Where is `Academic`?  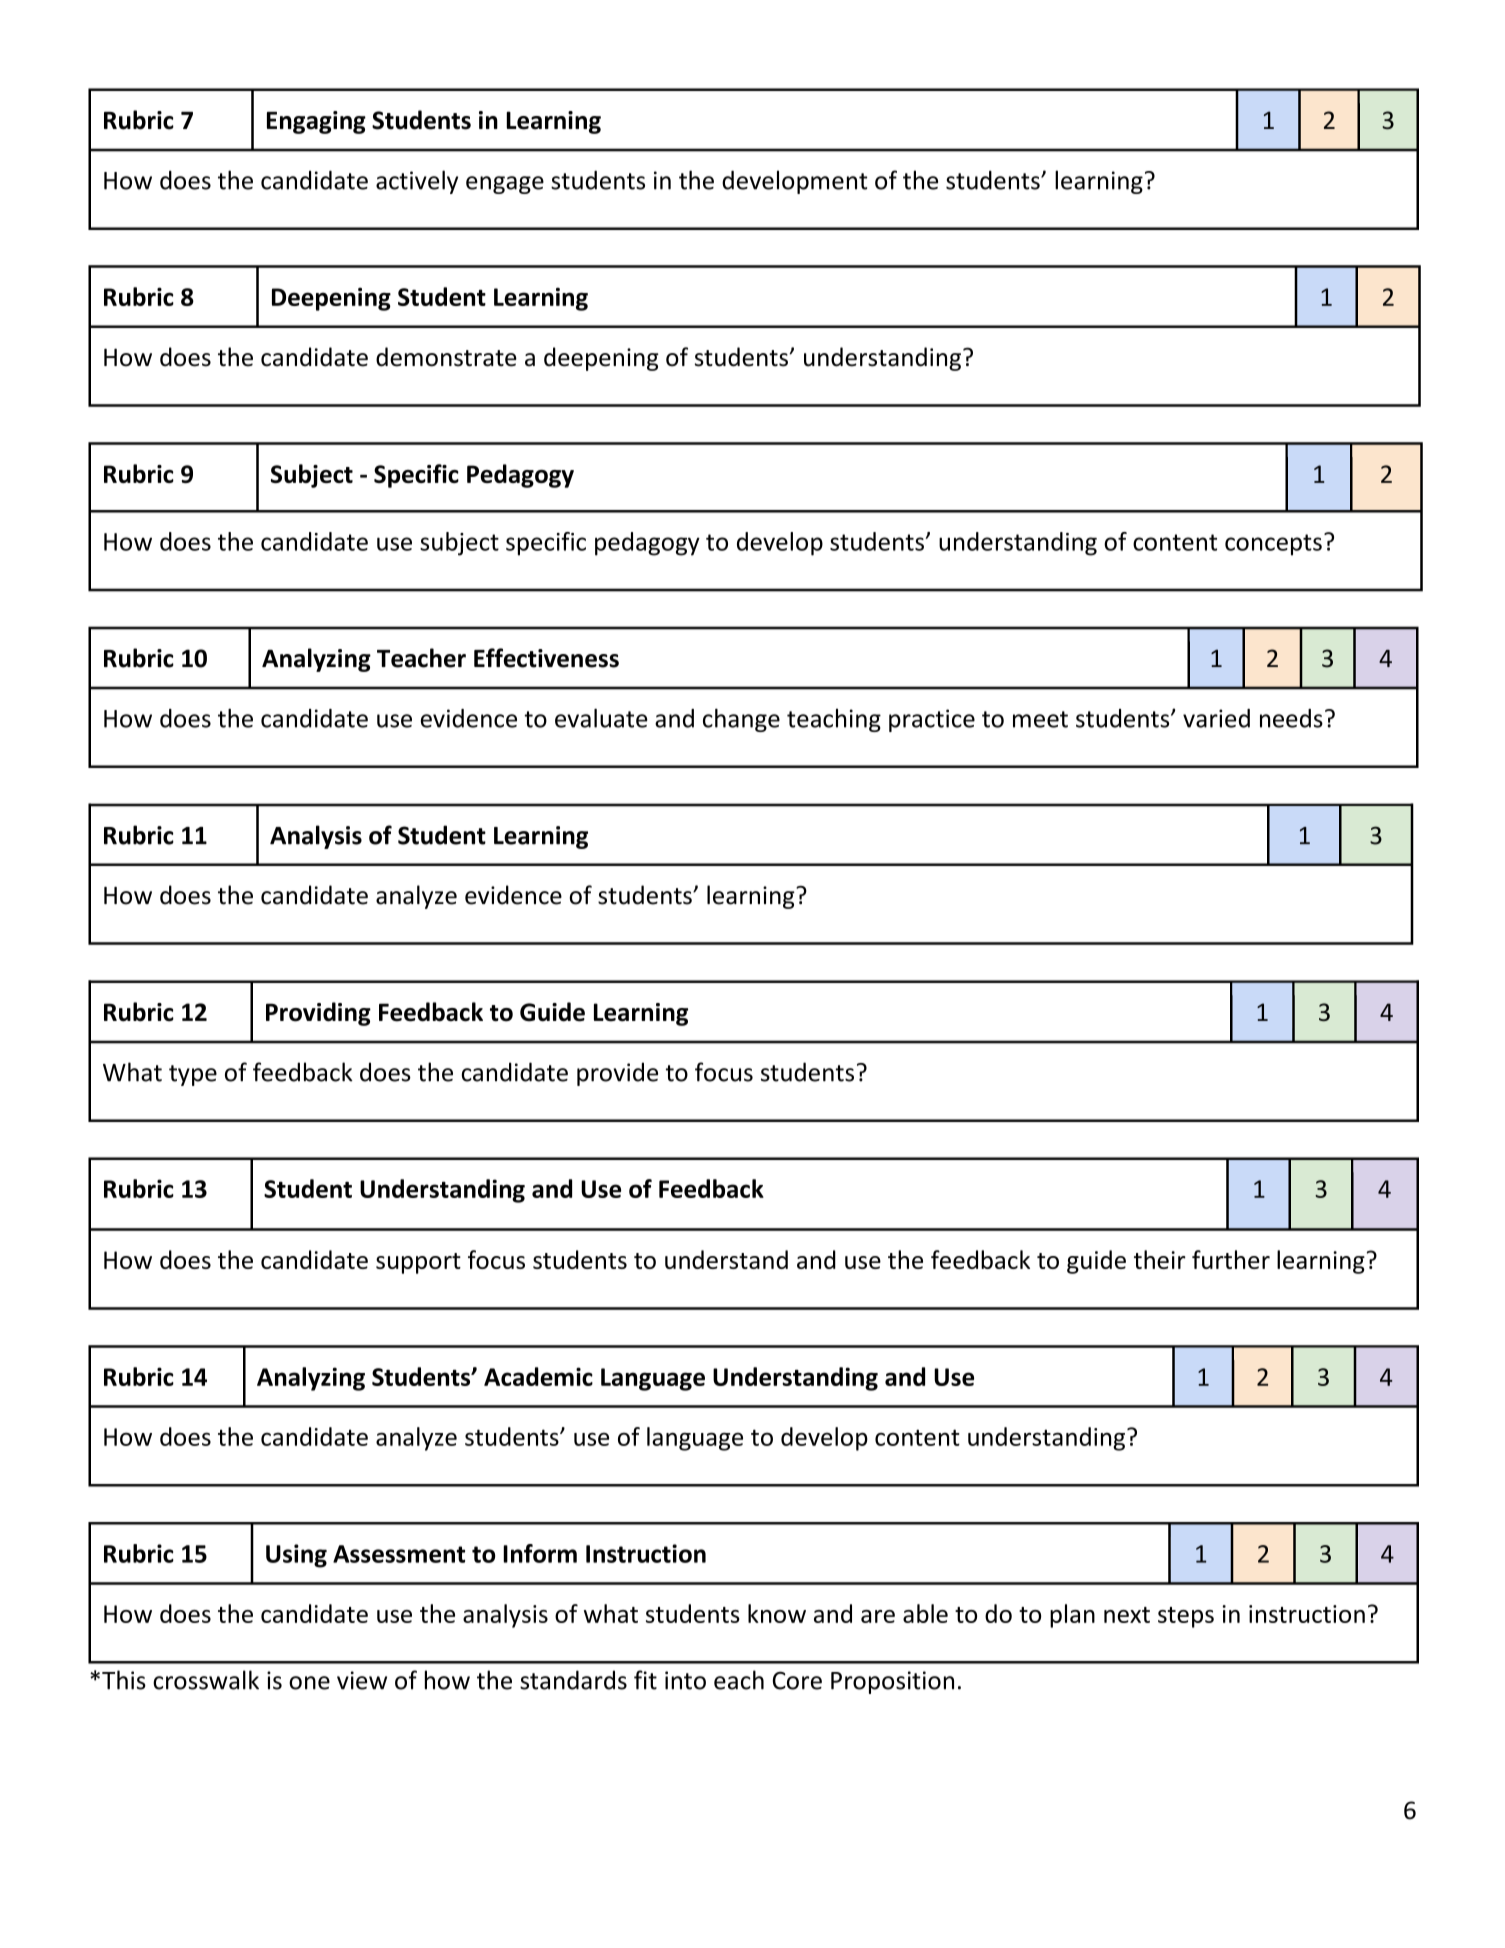
Academic is located at coordinates (538, 1376).
